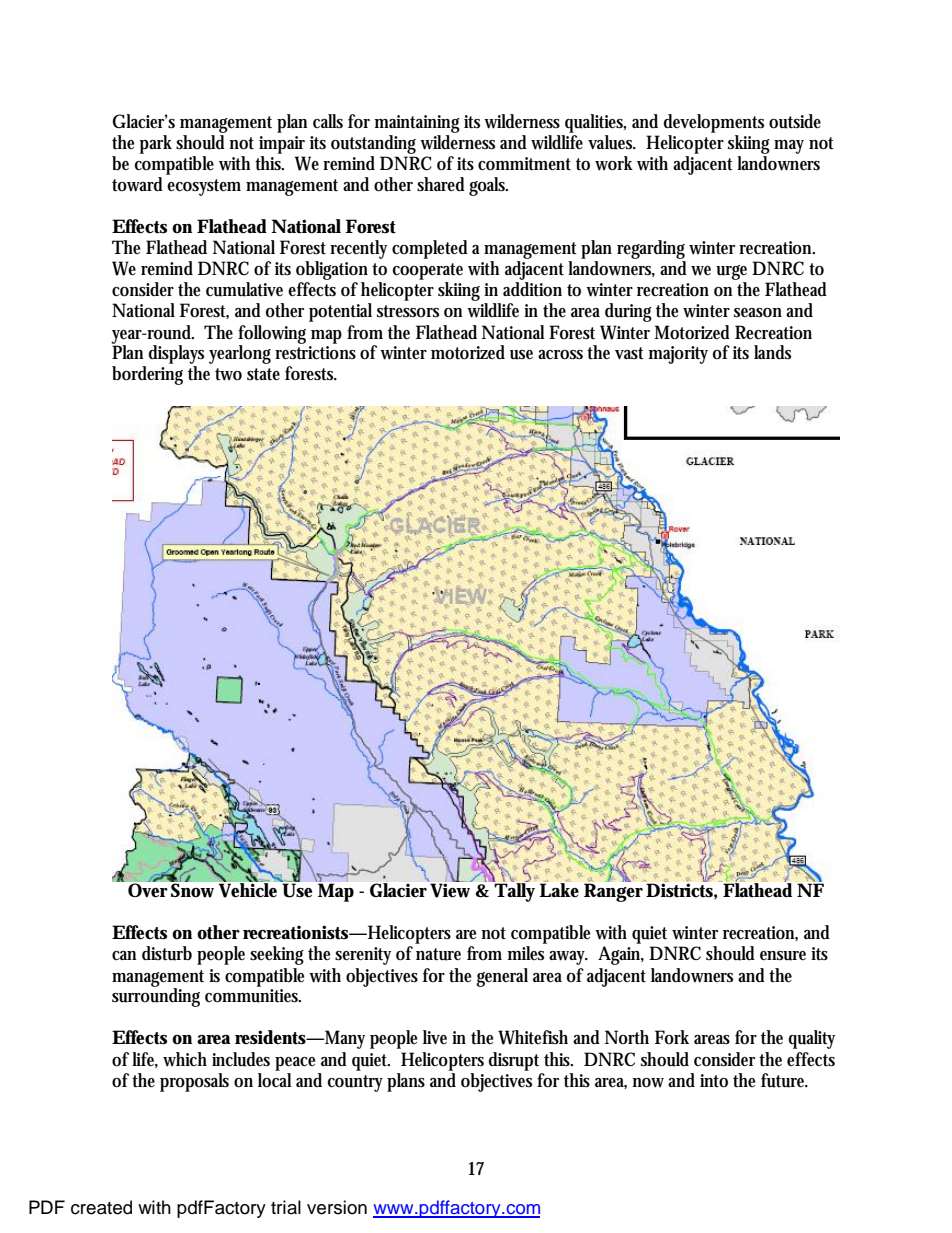 This screenshot has height=1233, width=952. I want to click on shared, so click(441, 184).
